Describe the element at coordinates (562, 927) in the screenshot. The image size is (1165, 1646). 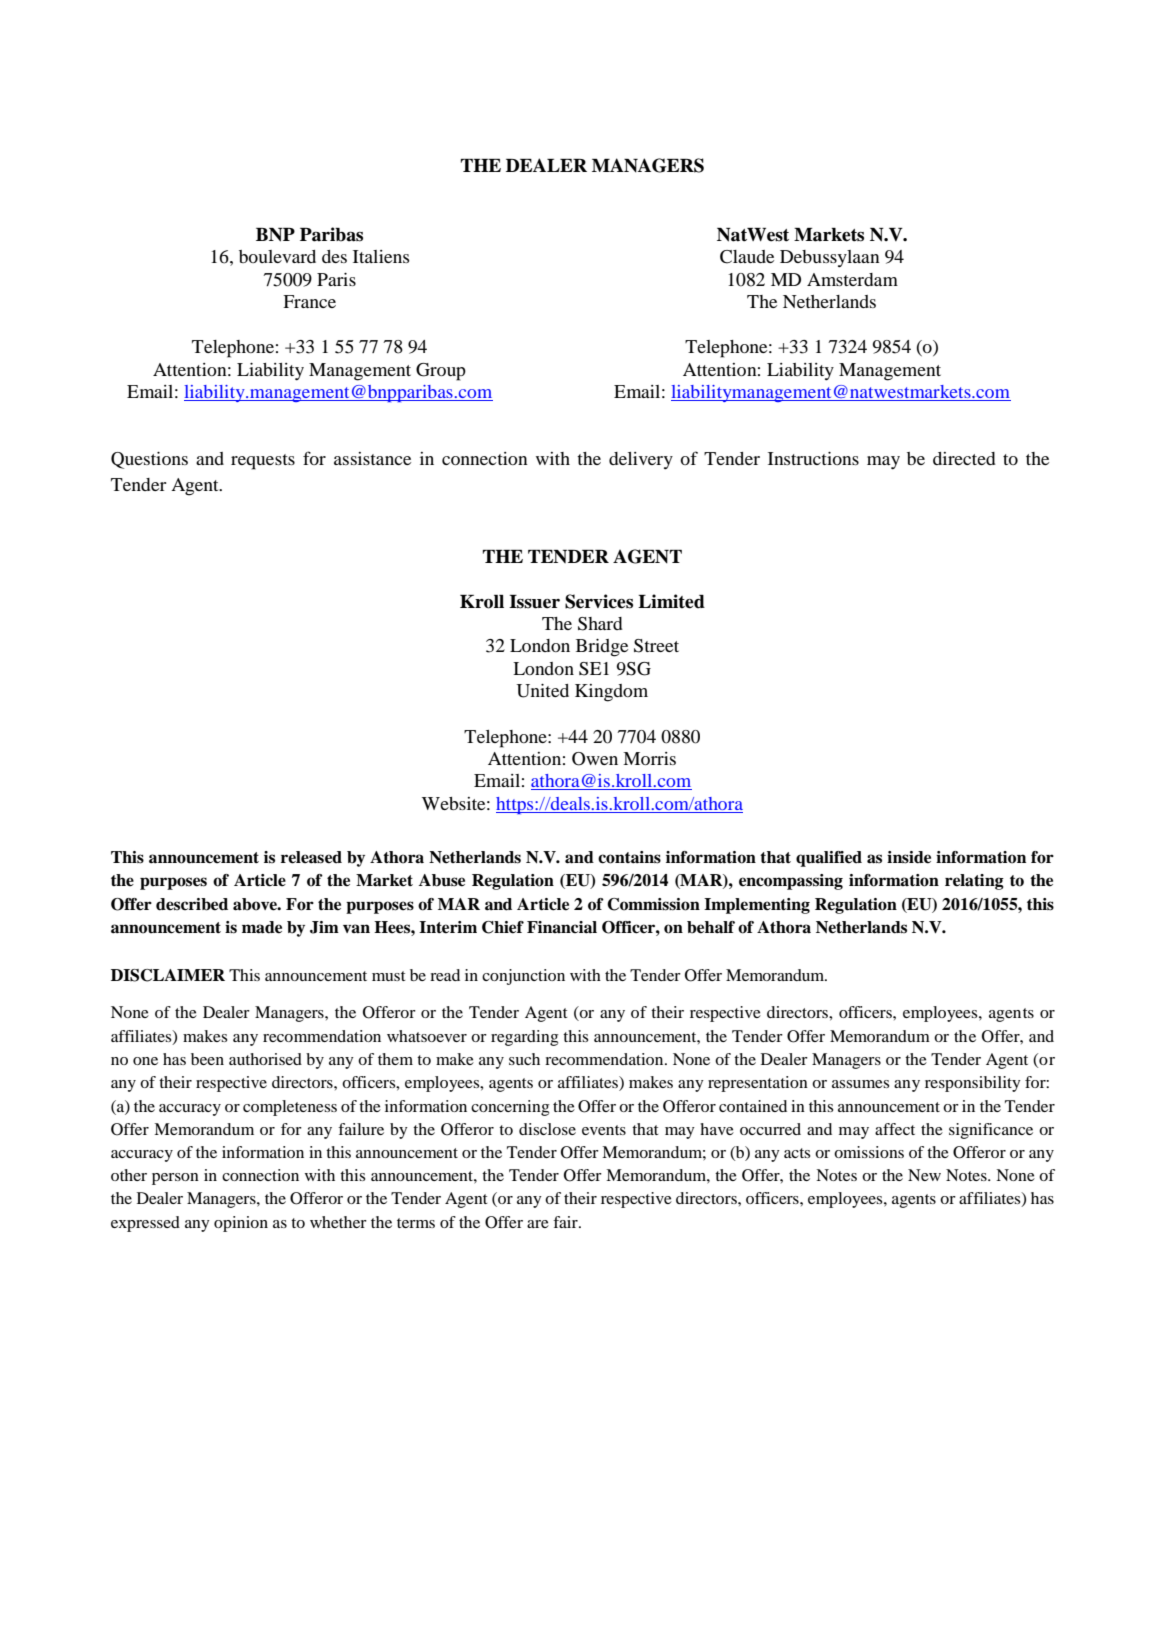
I see `Financial` at that location.
